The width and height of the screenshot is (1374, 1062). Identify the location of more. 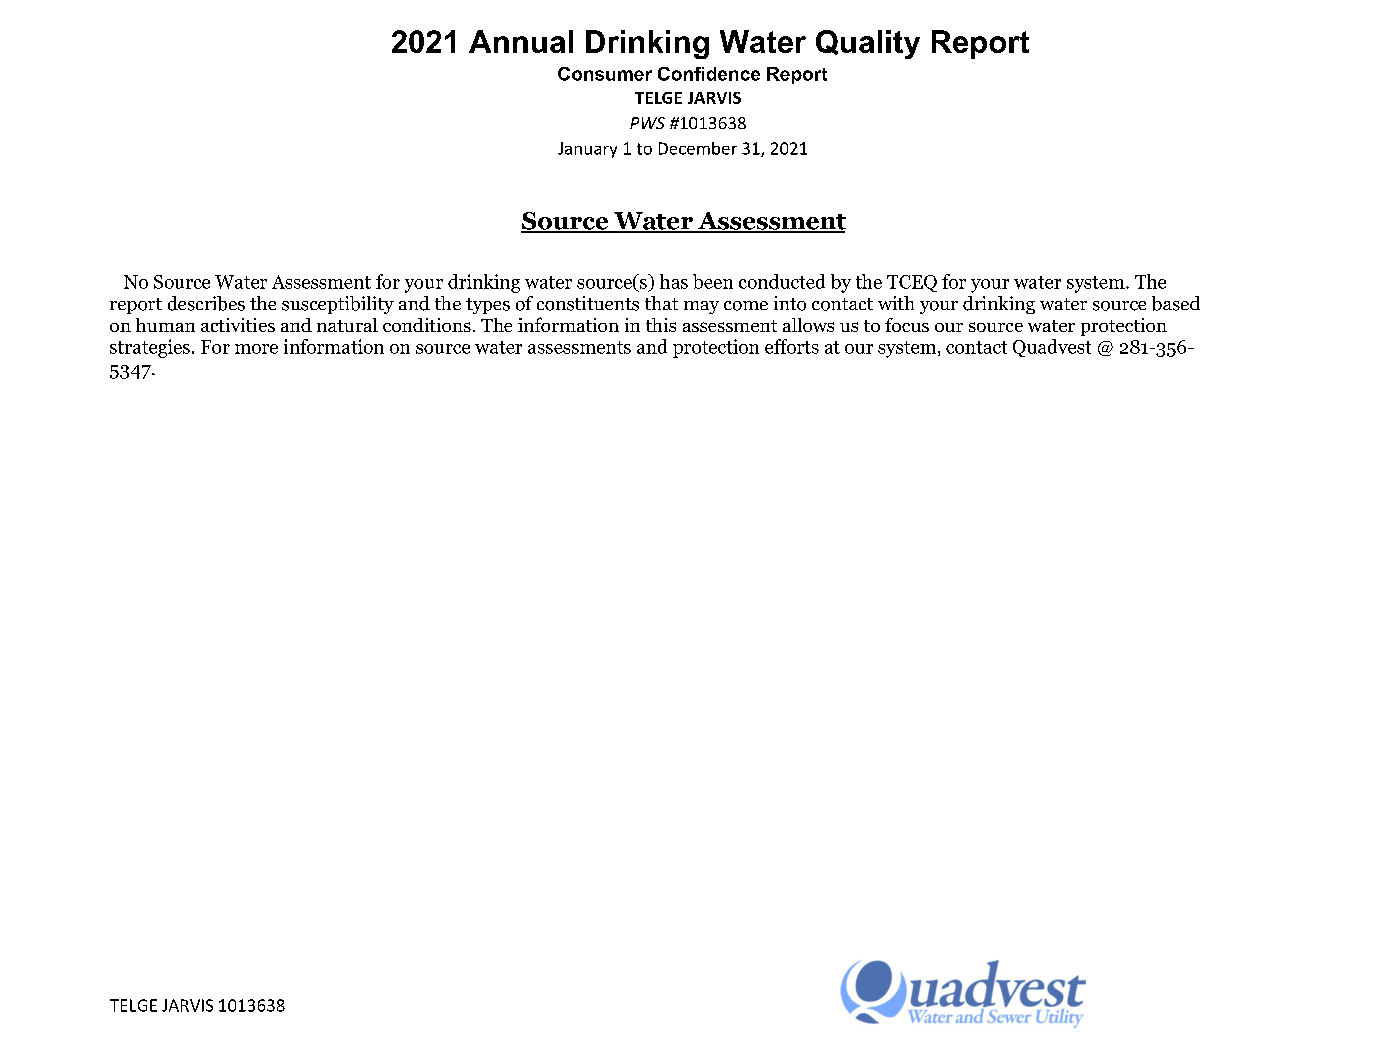
(256, 349).
